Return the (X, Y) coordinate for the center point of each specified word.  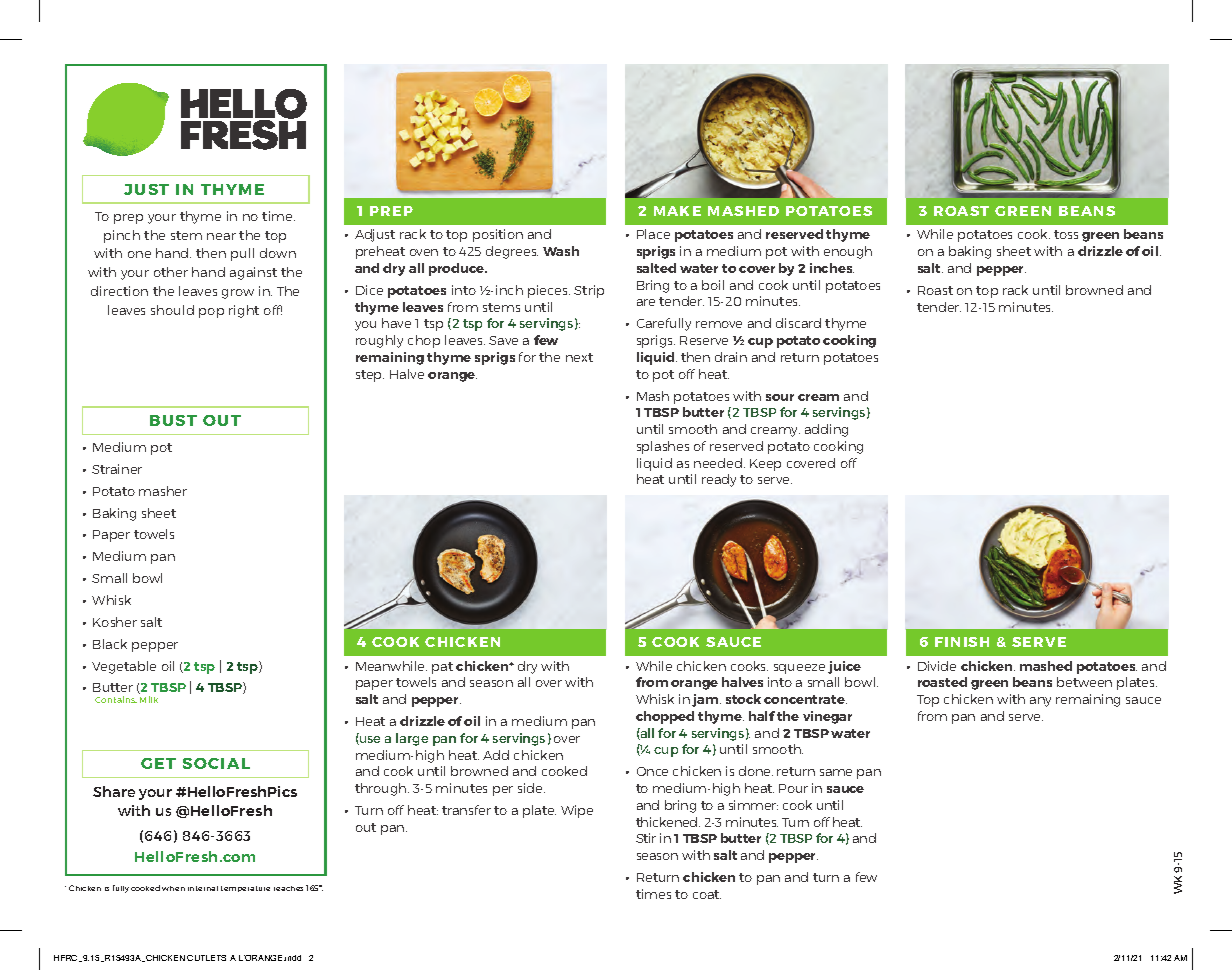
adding (826, 430)
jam (706, 700)
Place (653, 234)
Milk (149, 699)
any (1040, 702)
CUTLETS (206, 958)
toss (1066, 234)
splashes (663, 447)
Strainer (117, 469)
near (221, 236)
